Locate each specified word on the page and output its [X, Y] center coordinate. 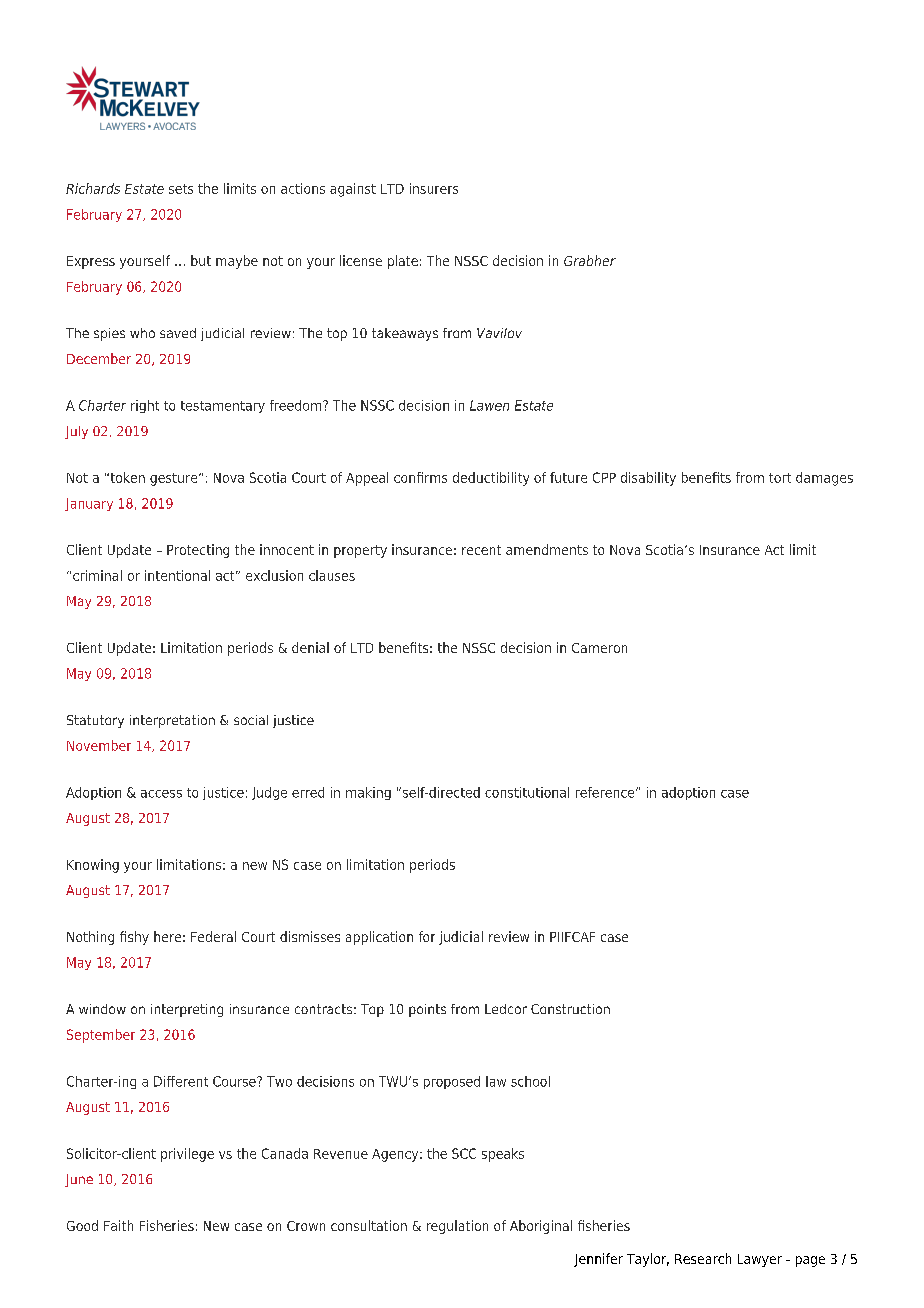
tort [780, 478]
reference [606, 792]
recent [481, 550]
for [427, 936]
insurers [434, 188]
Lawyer [760, 1260]
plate [403, 262]
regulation [457, 1227]
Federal [213, 936]
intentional [177, 575]
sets [181, 189]
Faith [118, 1225]
